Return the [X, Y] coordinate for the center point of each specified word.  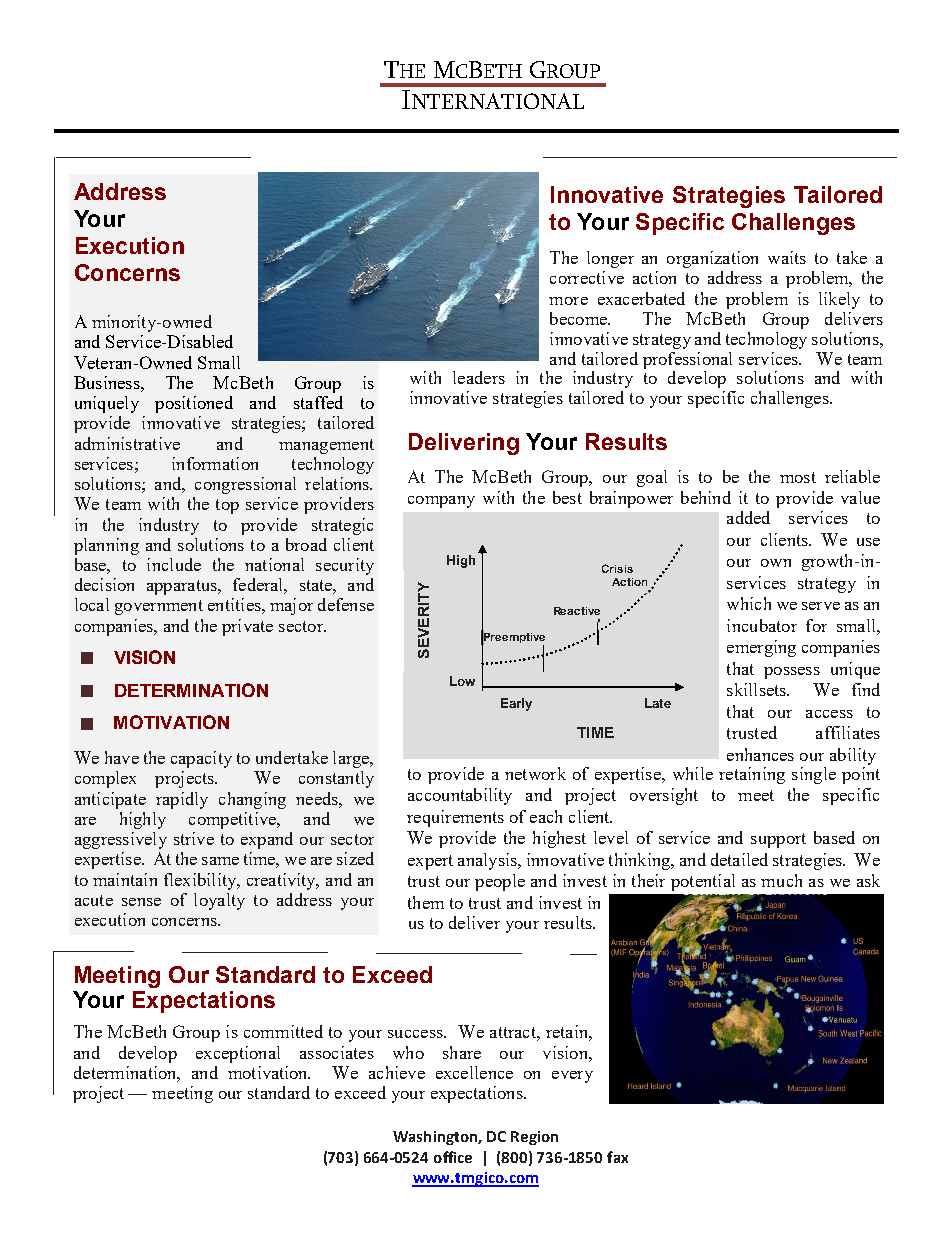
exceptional [238, 1054]
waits [787, 257]
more [568, 301]
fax [617, 1157]
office [453, 1157]
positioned [194, 404]
